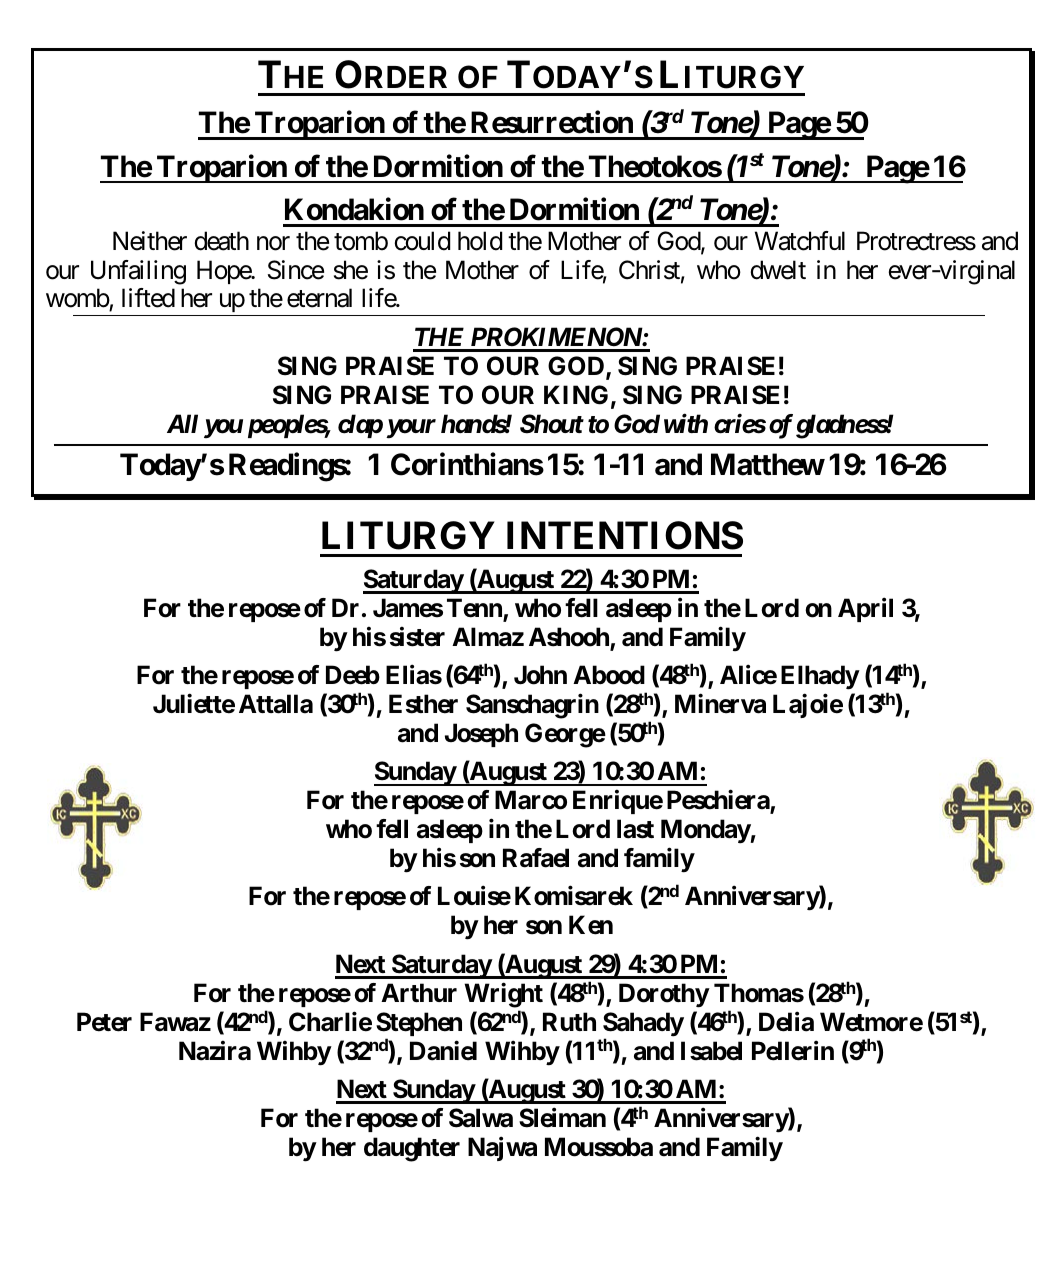  Describe the element at coordinates (536, 858) in the page. I see `Rafael` at that location.
